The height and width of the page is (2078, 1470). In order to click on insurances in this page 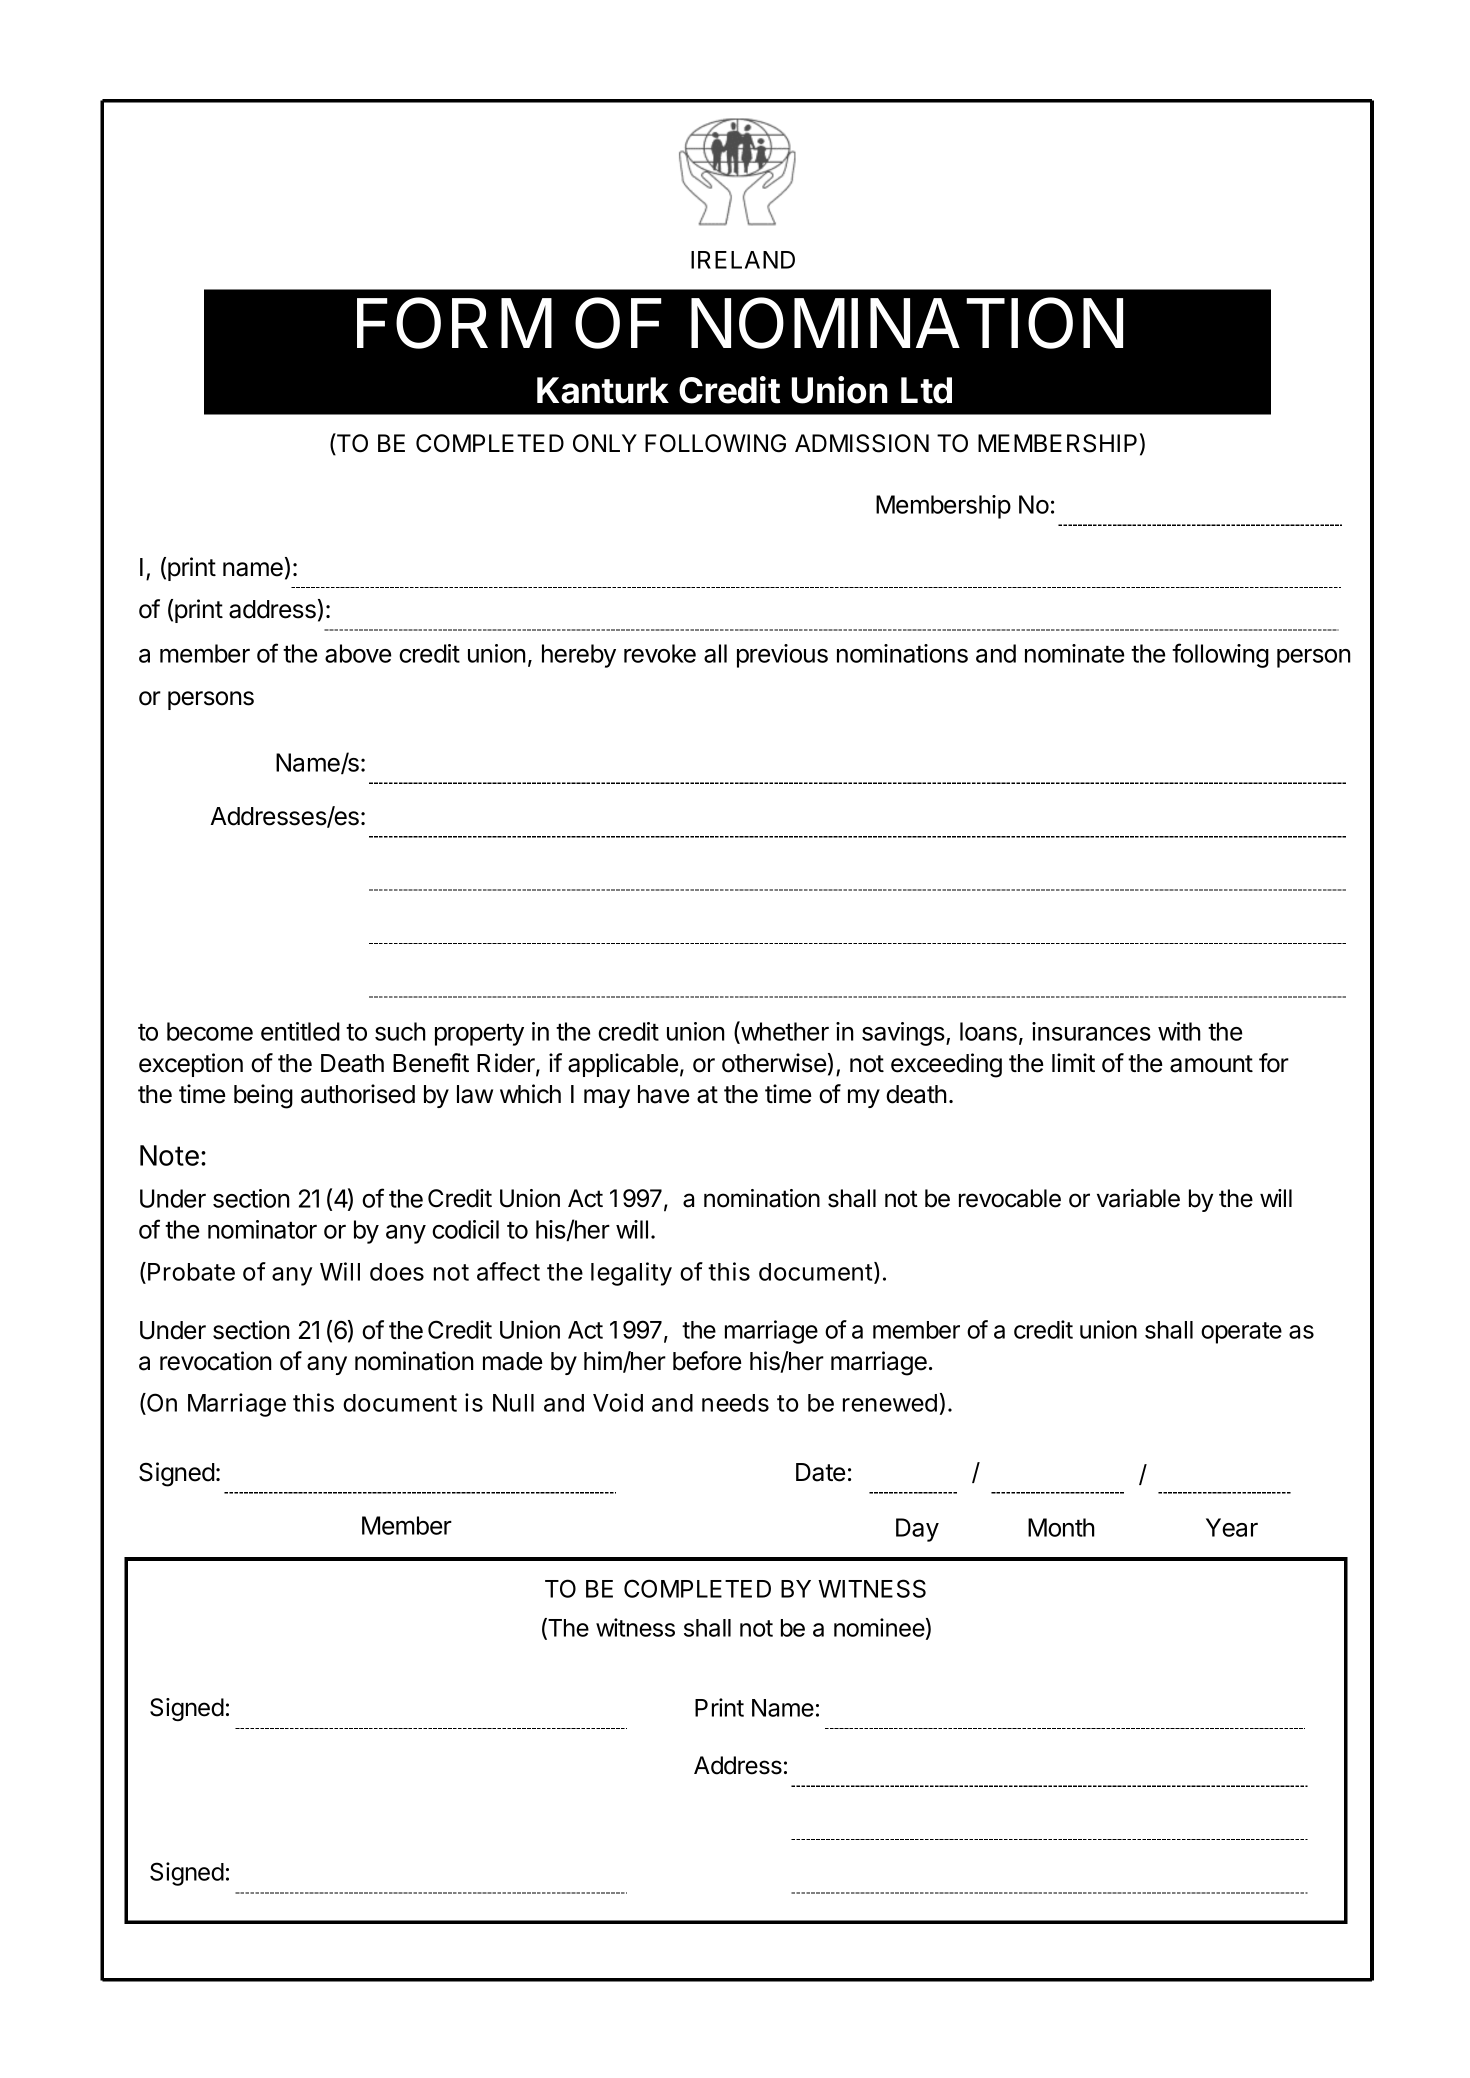, I will do `click(1091, 1031)`.
